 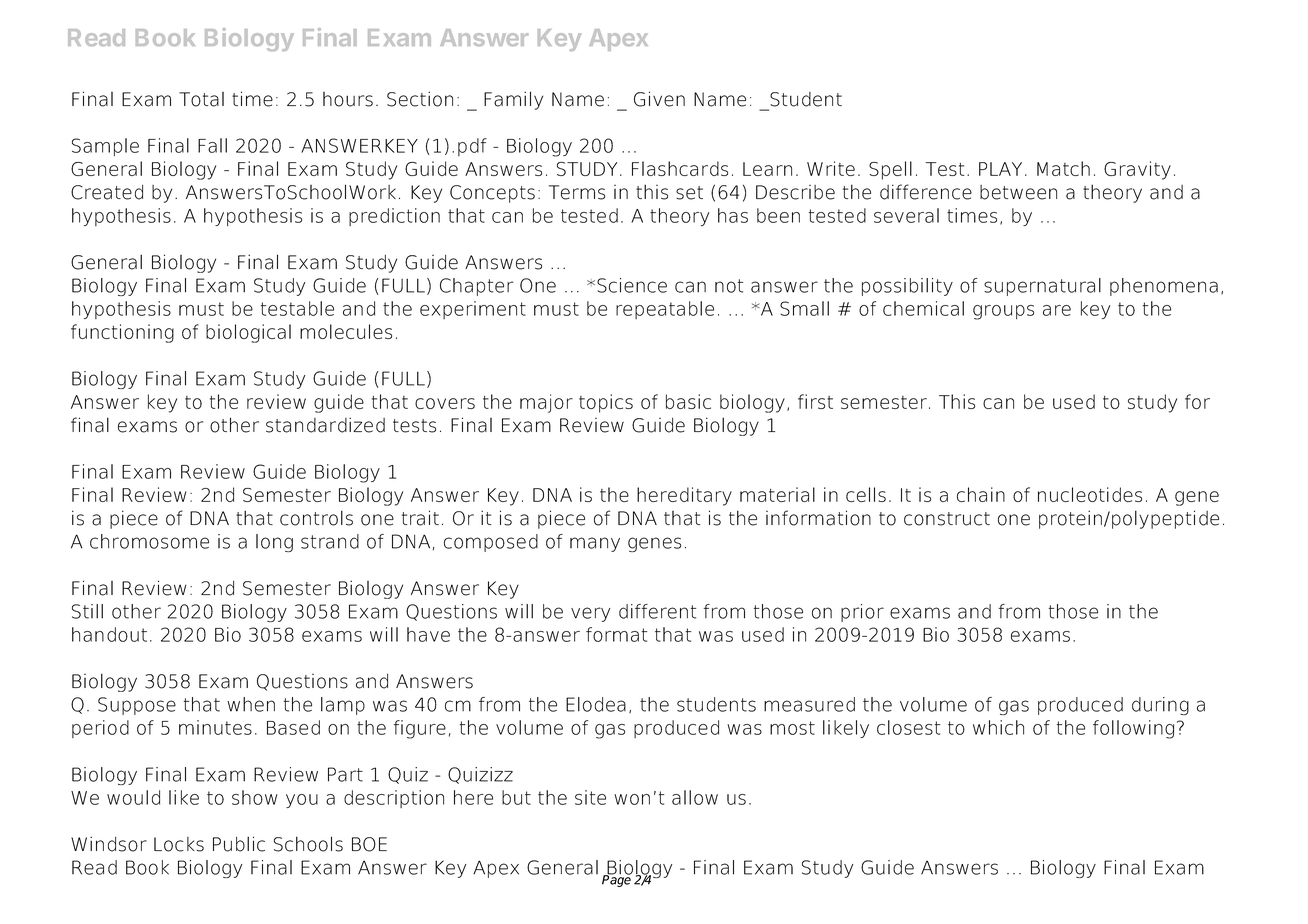 What do you see at coordinates (1063, 168) in the screenshot?
I see `Match` at bounding box center [1063, 168].
